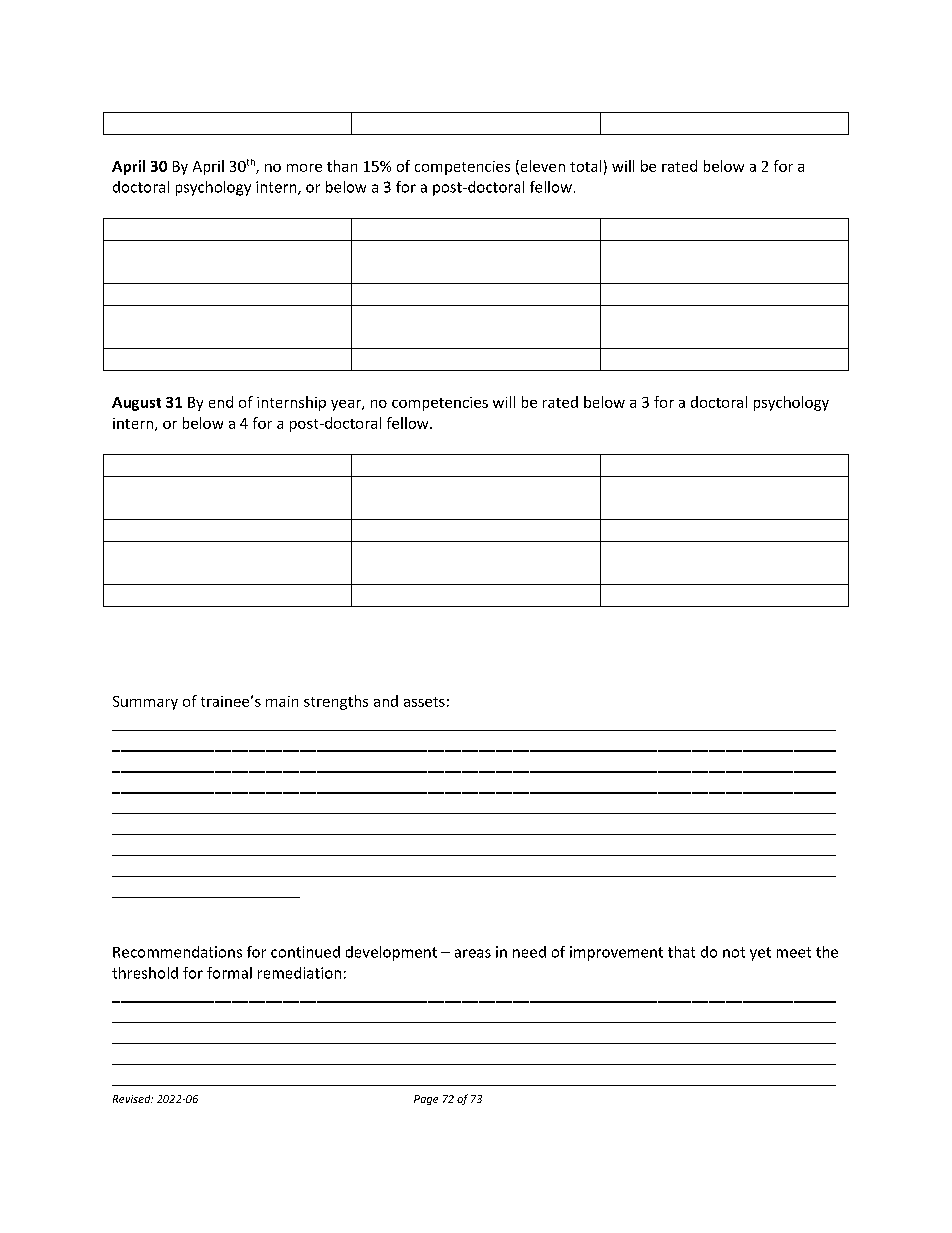  Describe the element at coordinates (585, 166) in the page. I see `total` at that location.
